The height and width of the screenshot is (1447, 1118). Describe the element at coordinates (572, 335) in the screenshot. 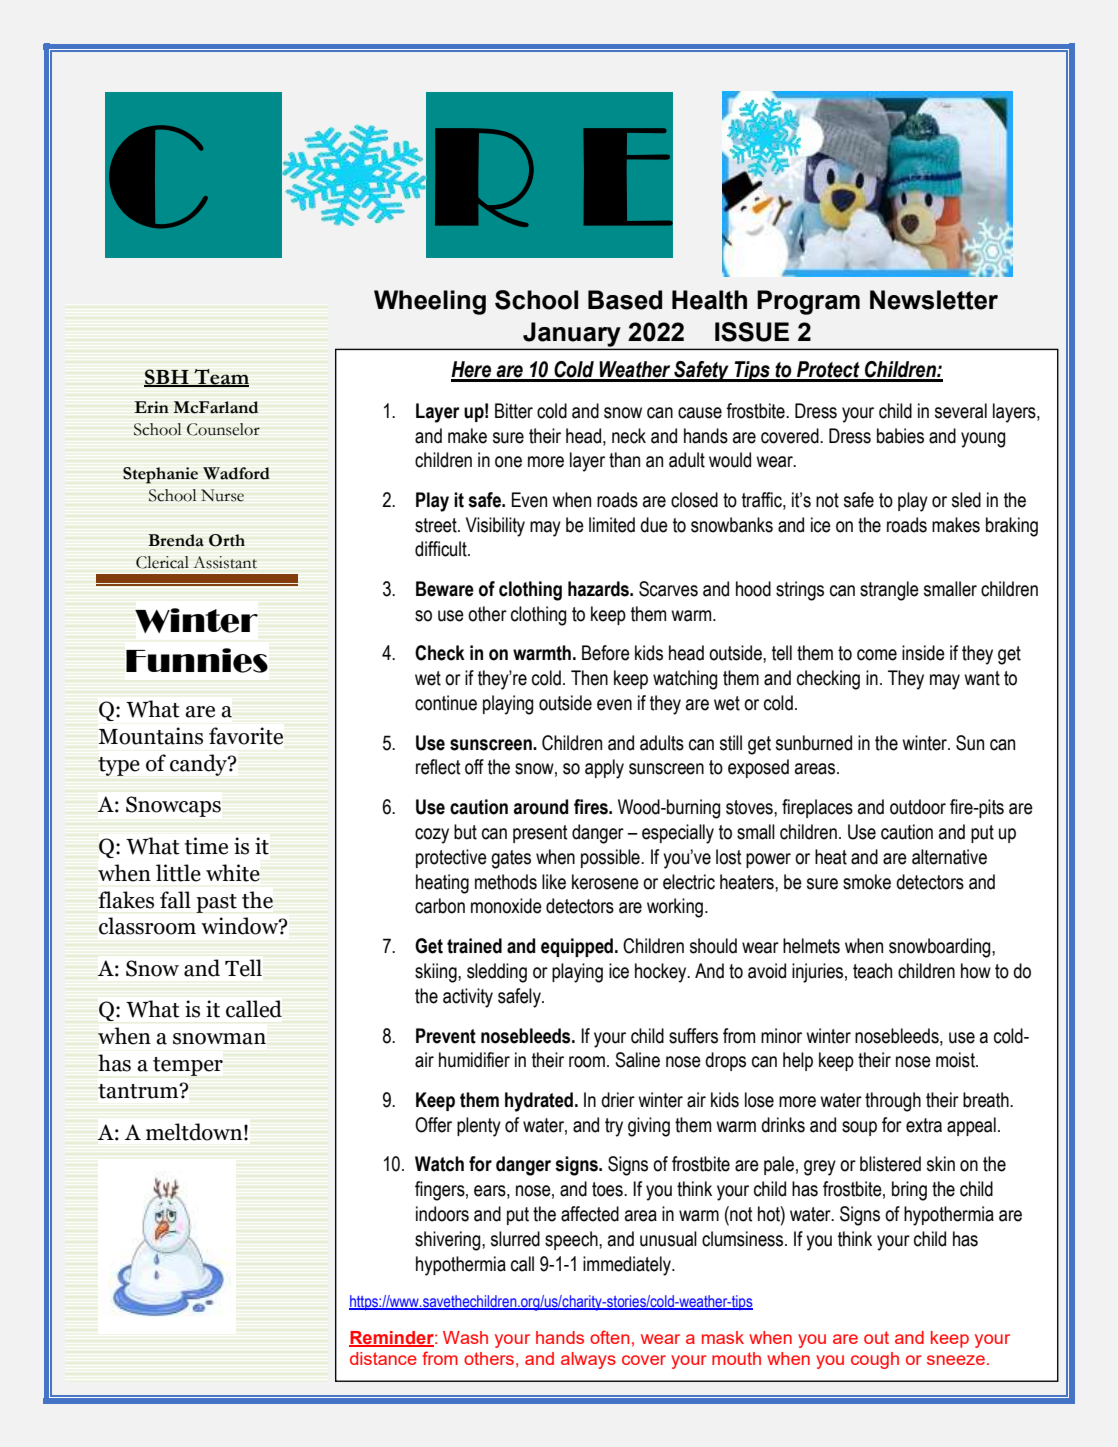

I see `January` at that location.
